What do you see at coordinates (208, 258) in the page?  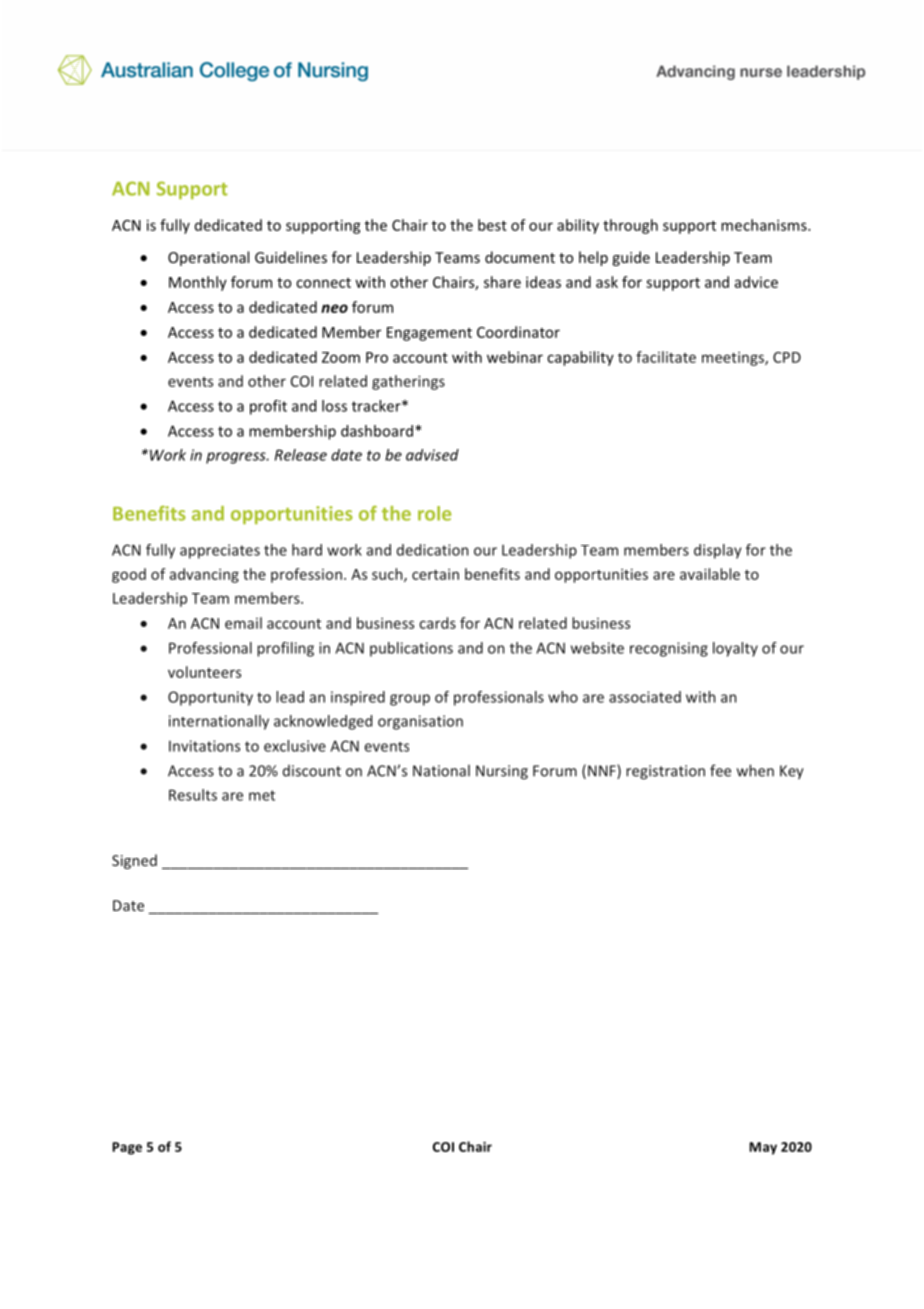 I see `Operational` at bounding box center [208, 258].
